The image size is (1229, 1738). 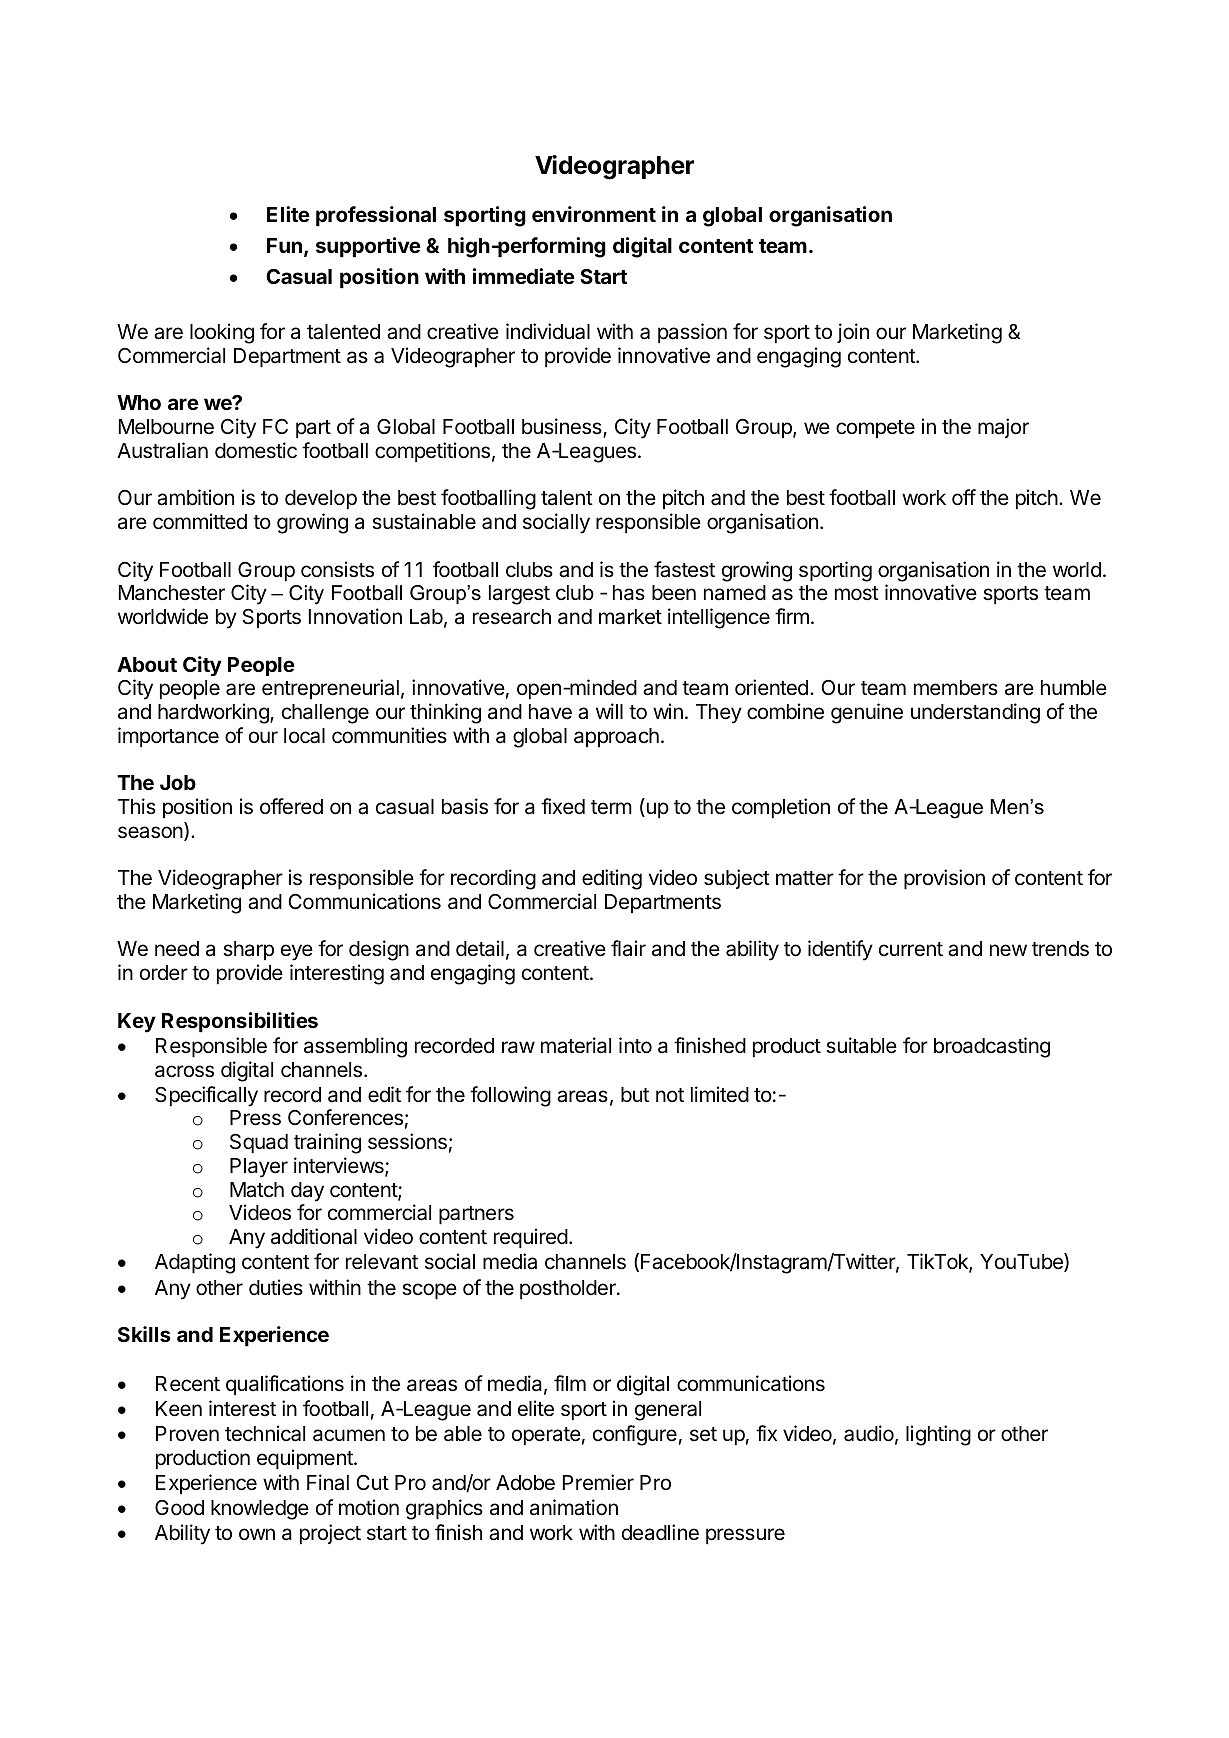 I want to click on Fun, so click(x=284, y=245).
